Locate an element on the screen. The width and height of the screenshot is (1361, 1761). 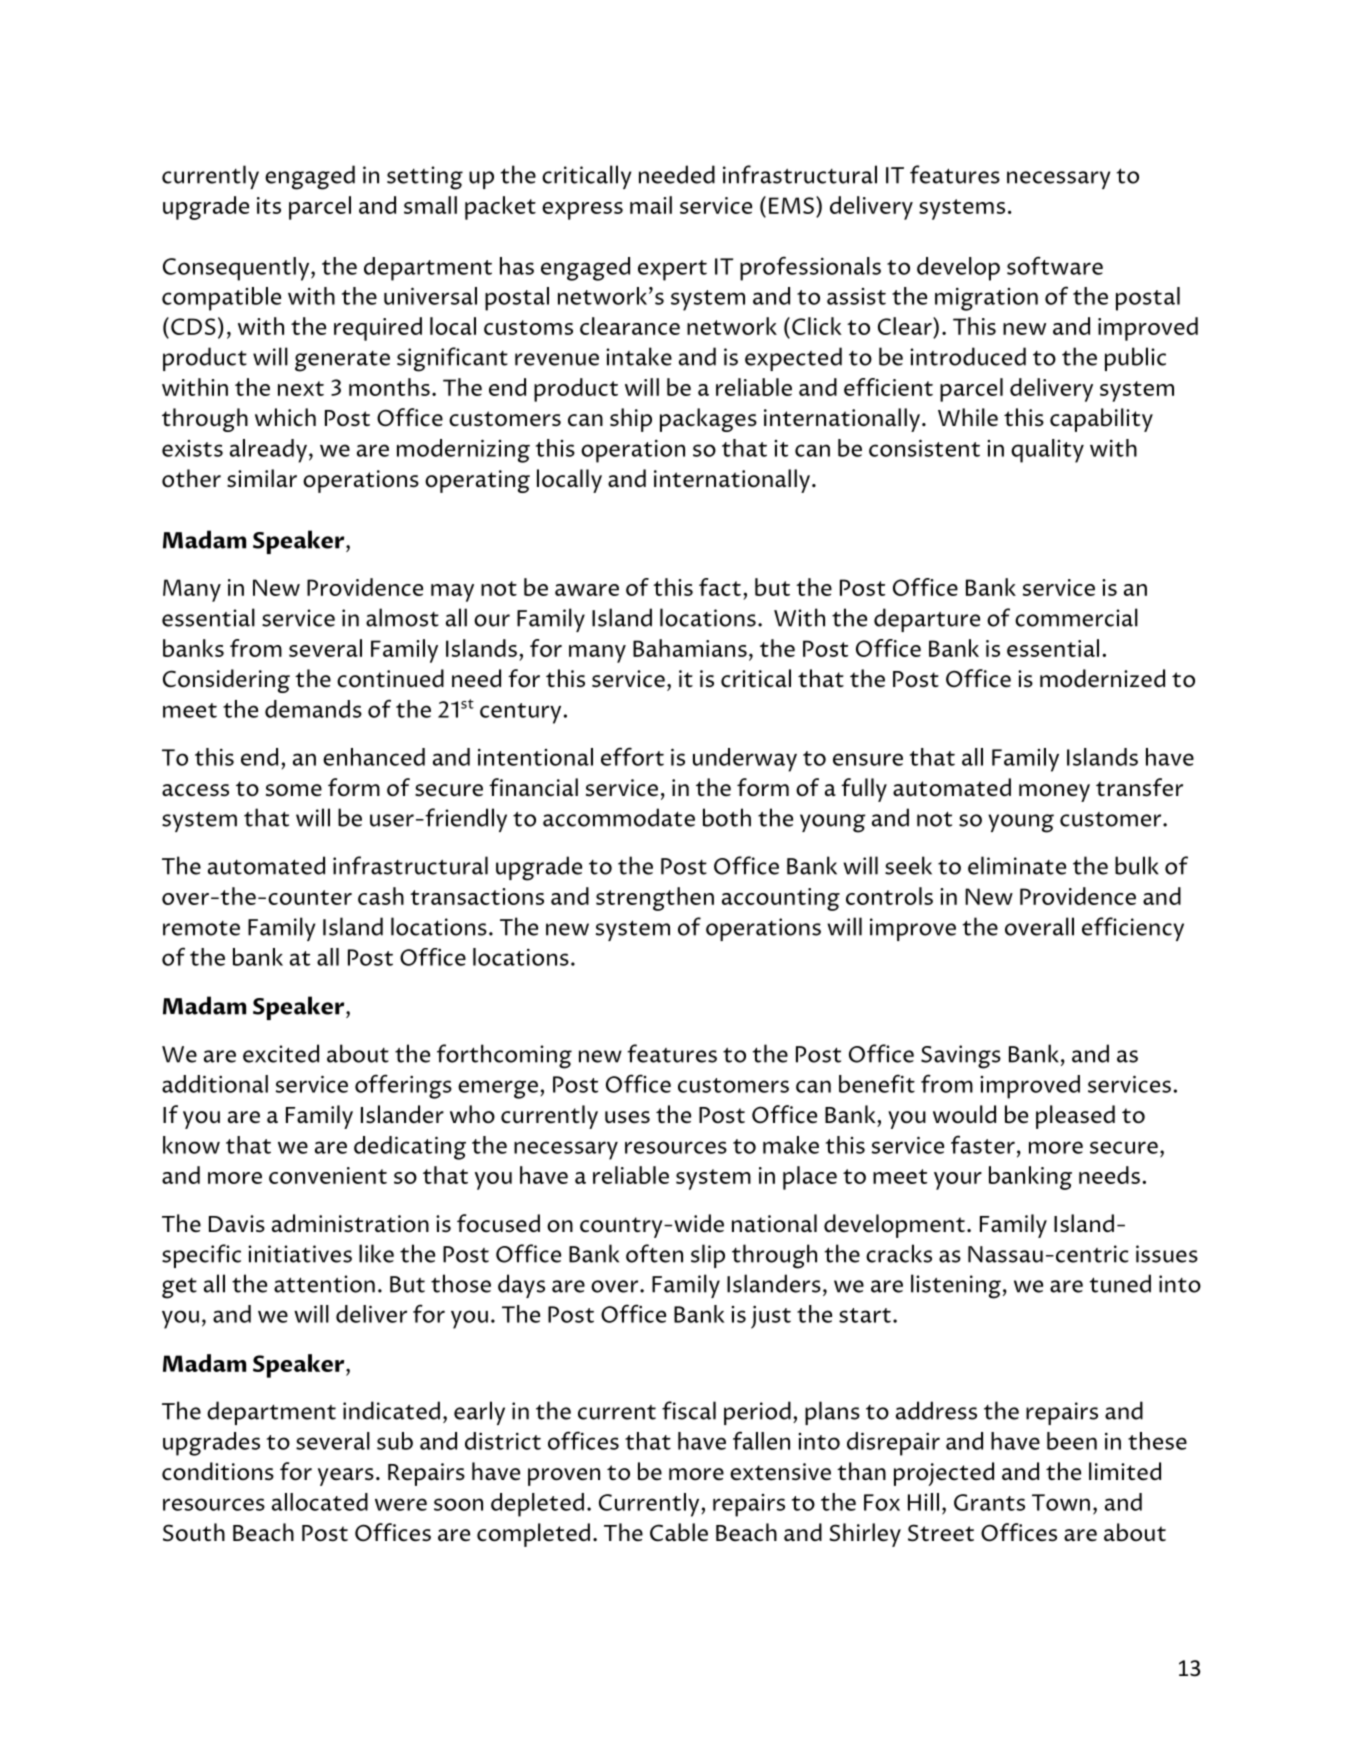
allocated is located at coordinates (320, 1502).
